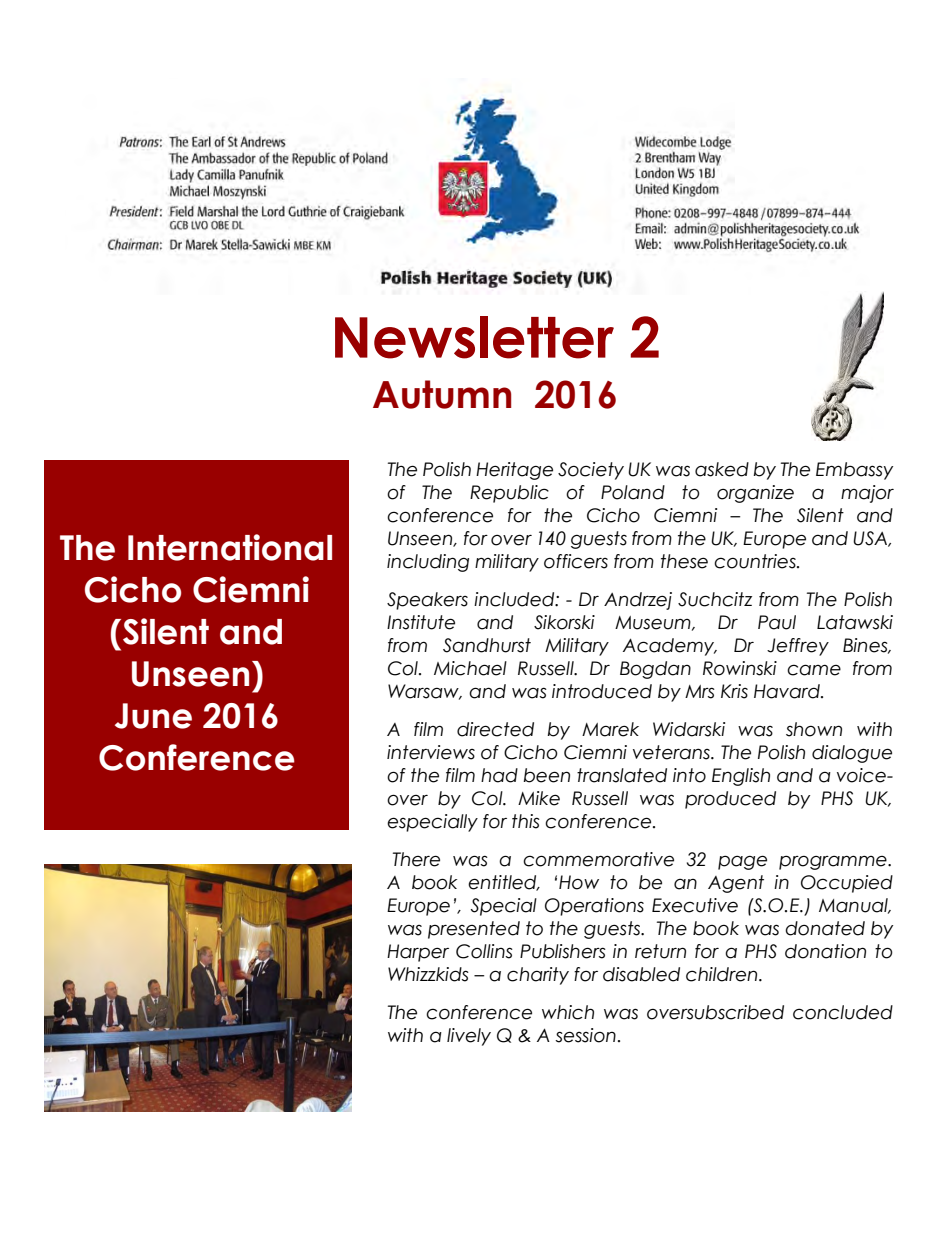 This screenshot has width=952, height=1233. I want to click on concluded, so click(843, 1012).
